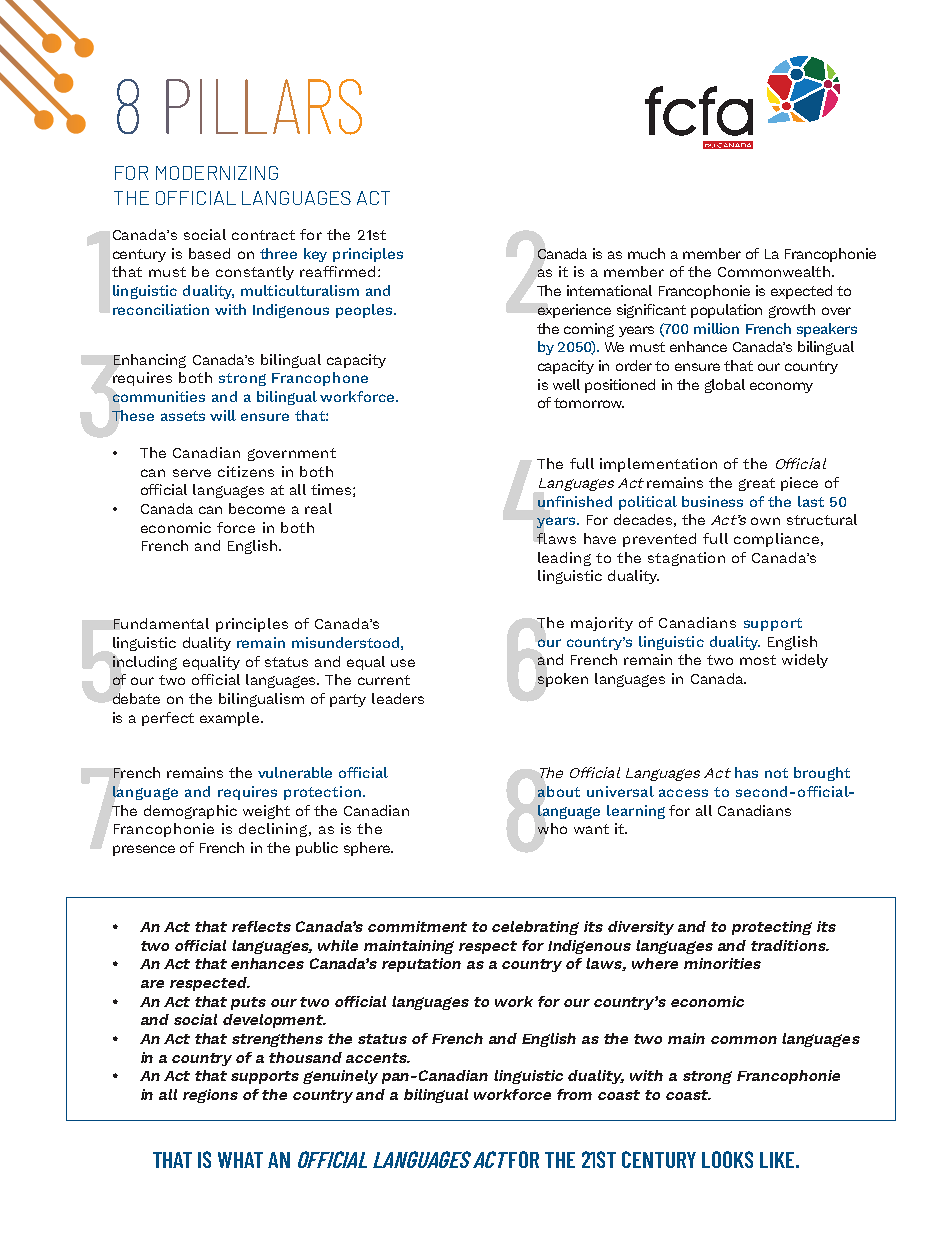  What do you see at coordinates (190, 812) in the document?
I see `demographic` at bounding box center [190, 812].
